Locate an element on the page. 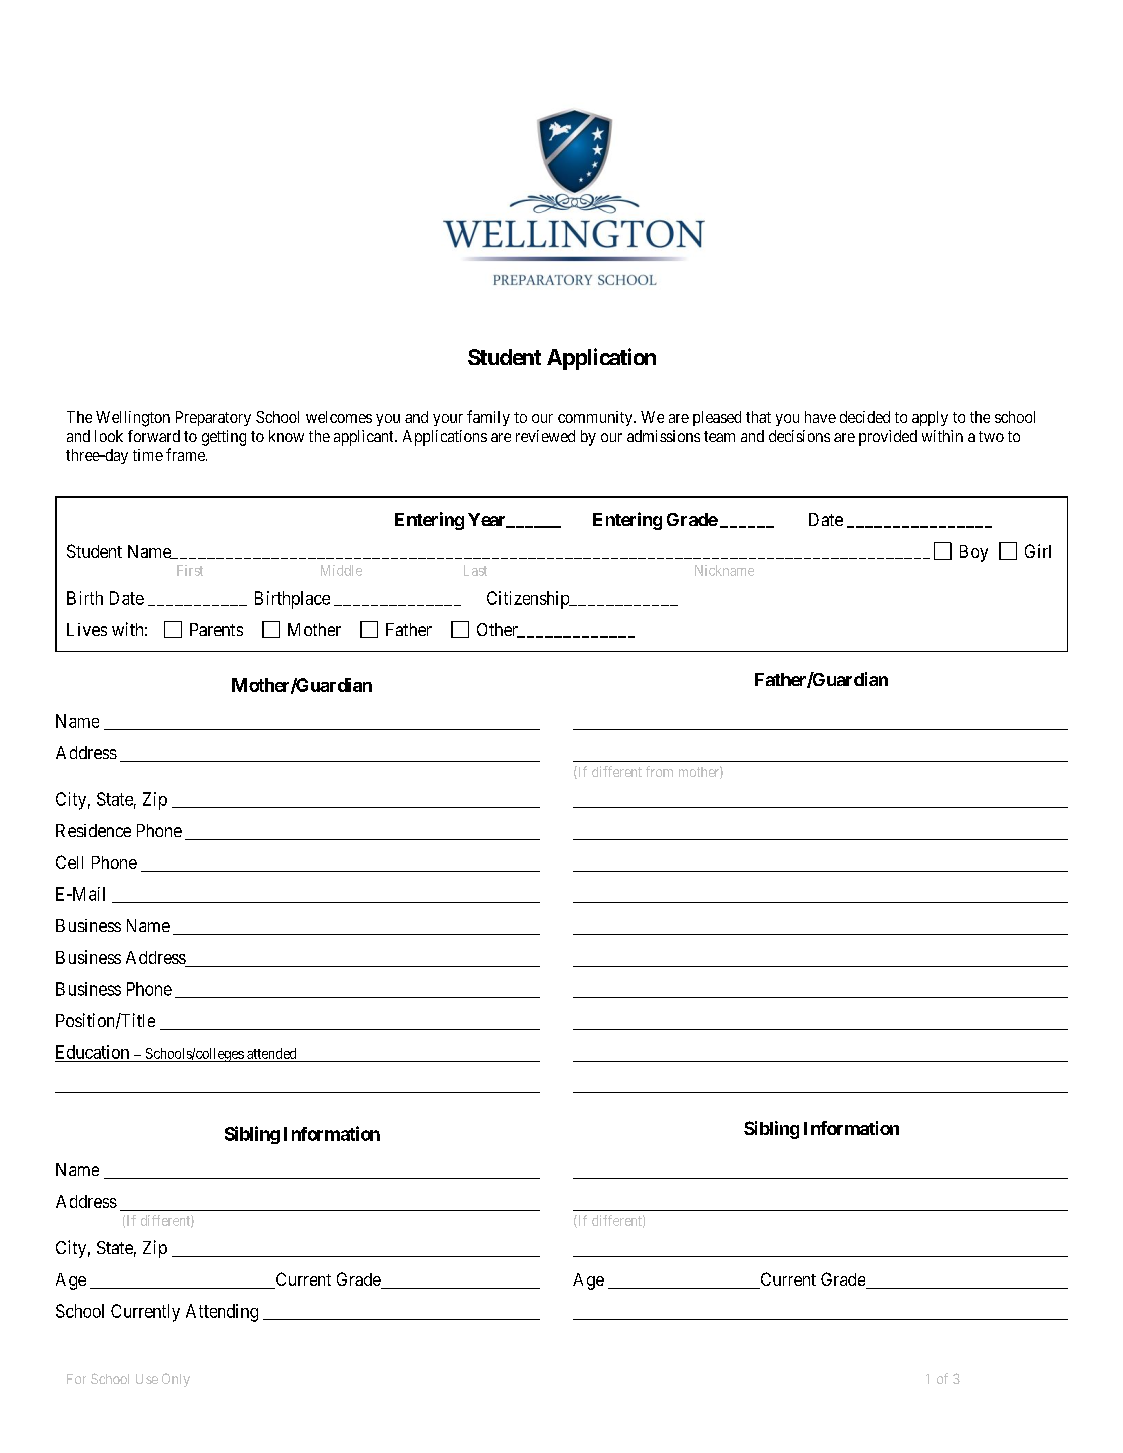 This image has height=1453, width=1123. Education is located at coordinates (93, 1053).
